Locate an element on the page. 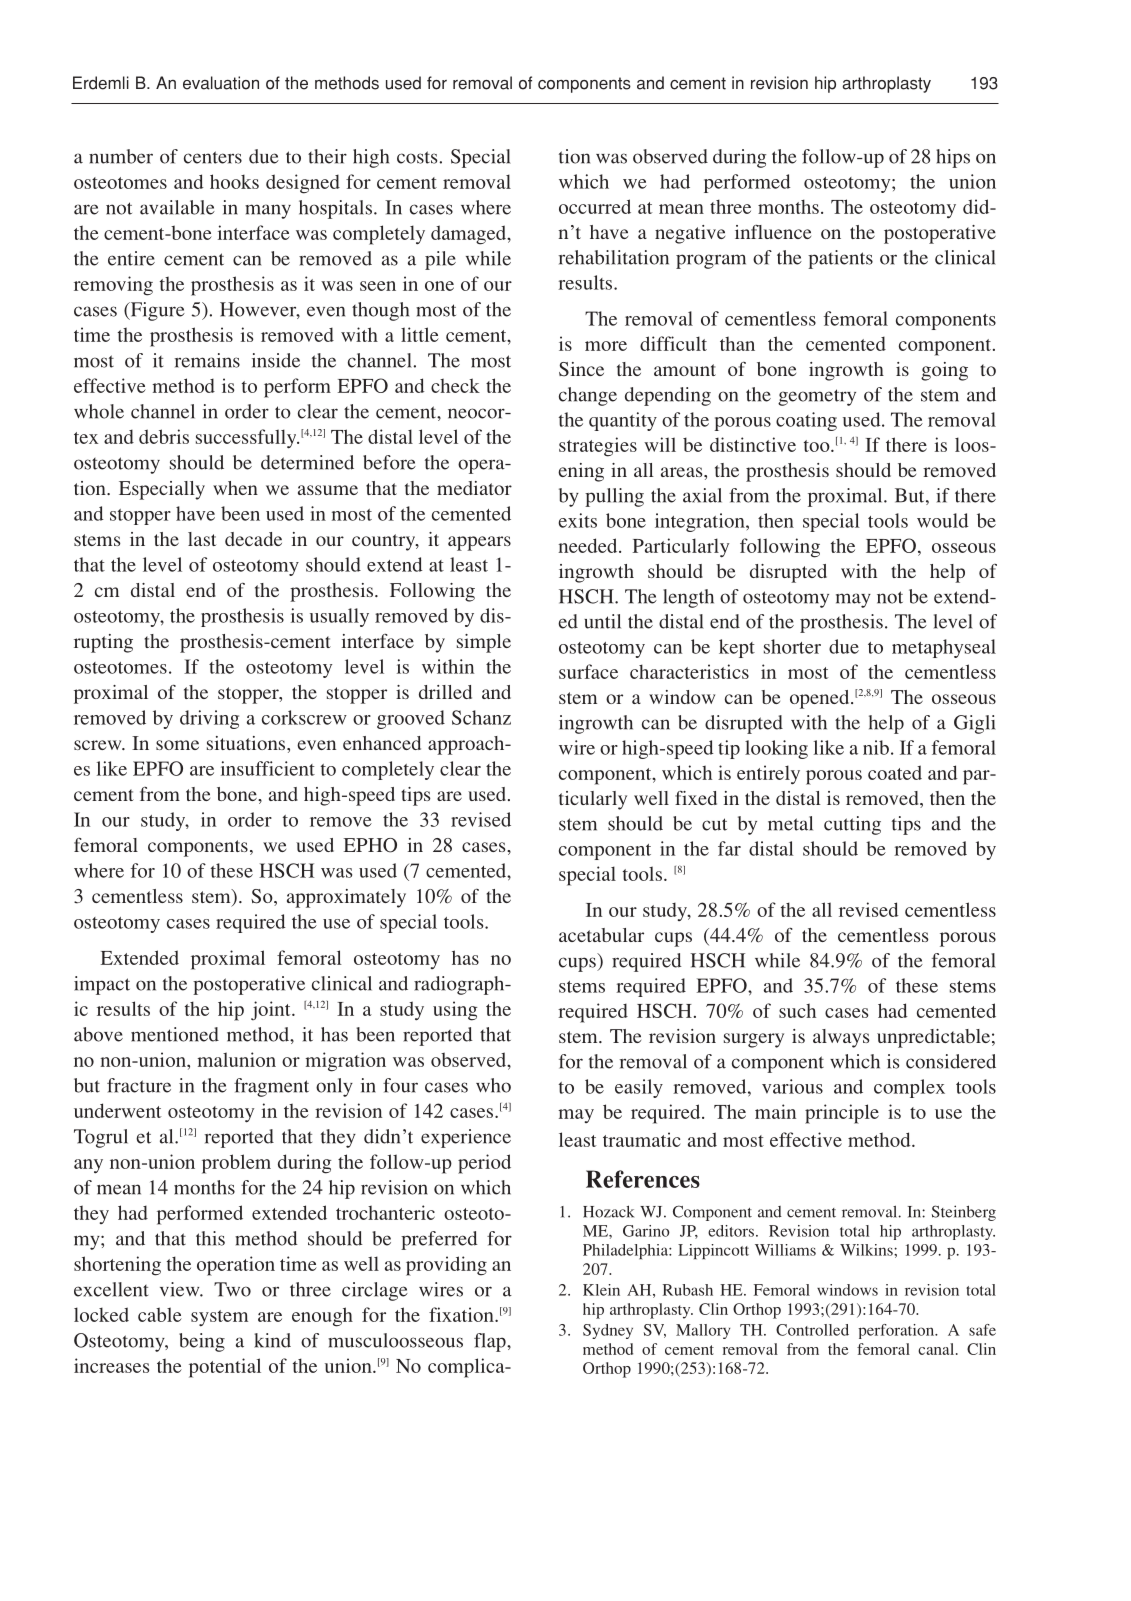  hooks is located at coordinates (234, 181).
